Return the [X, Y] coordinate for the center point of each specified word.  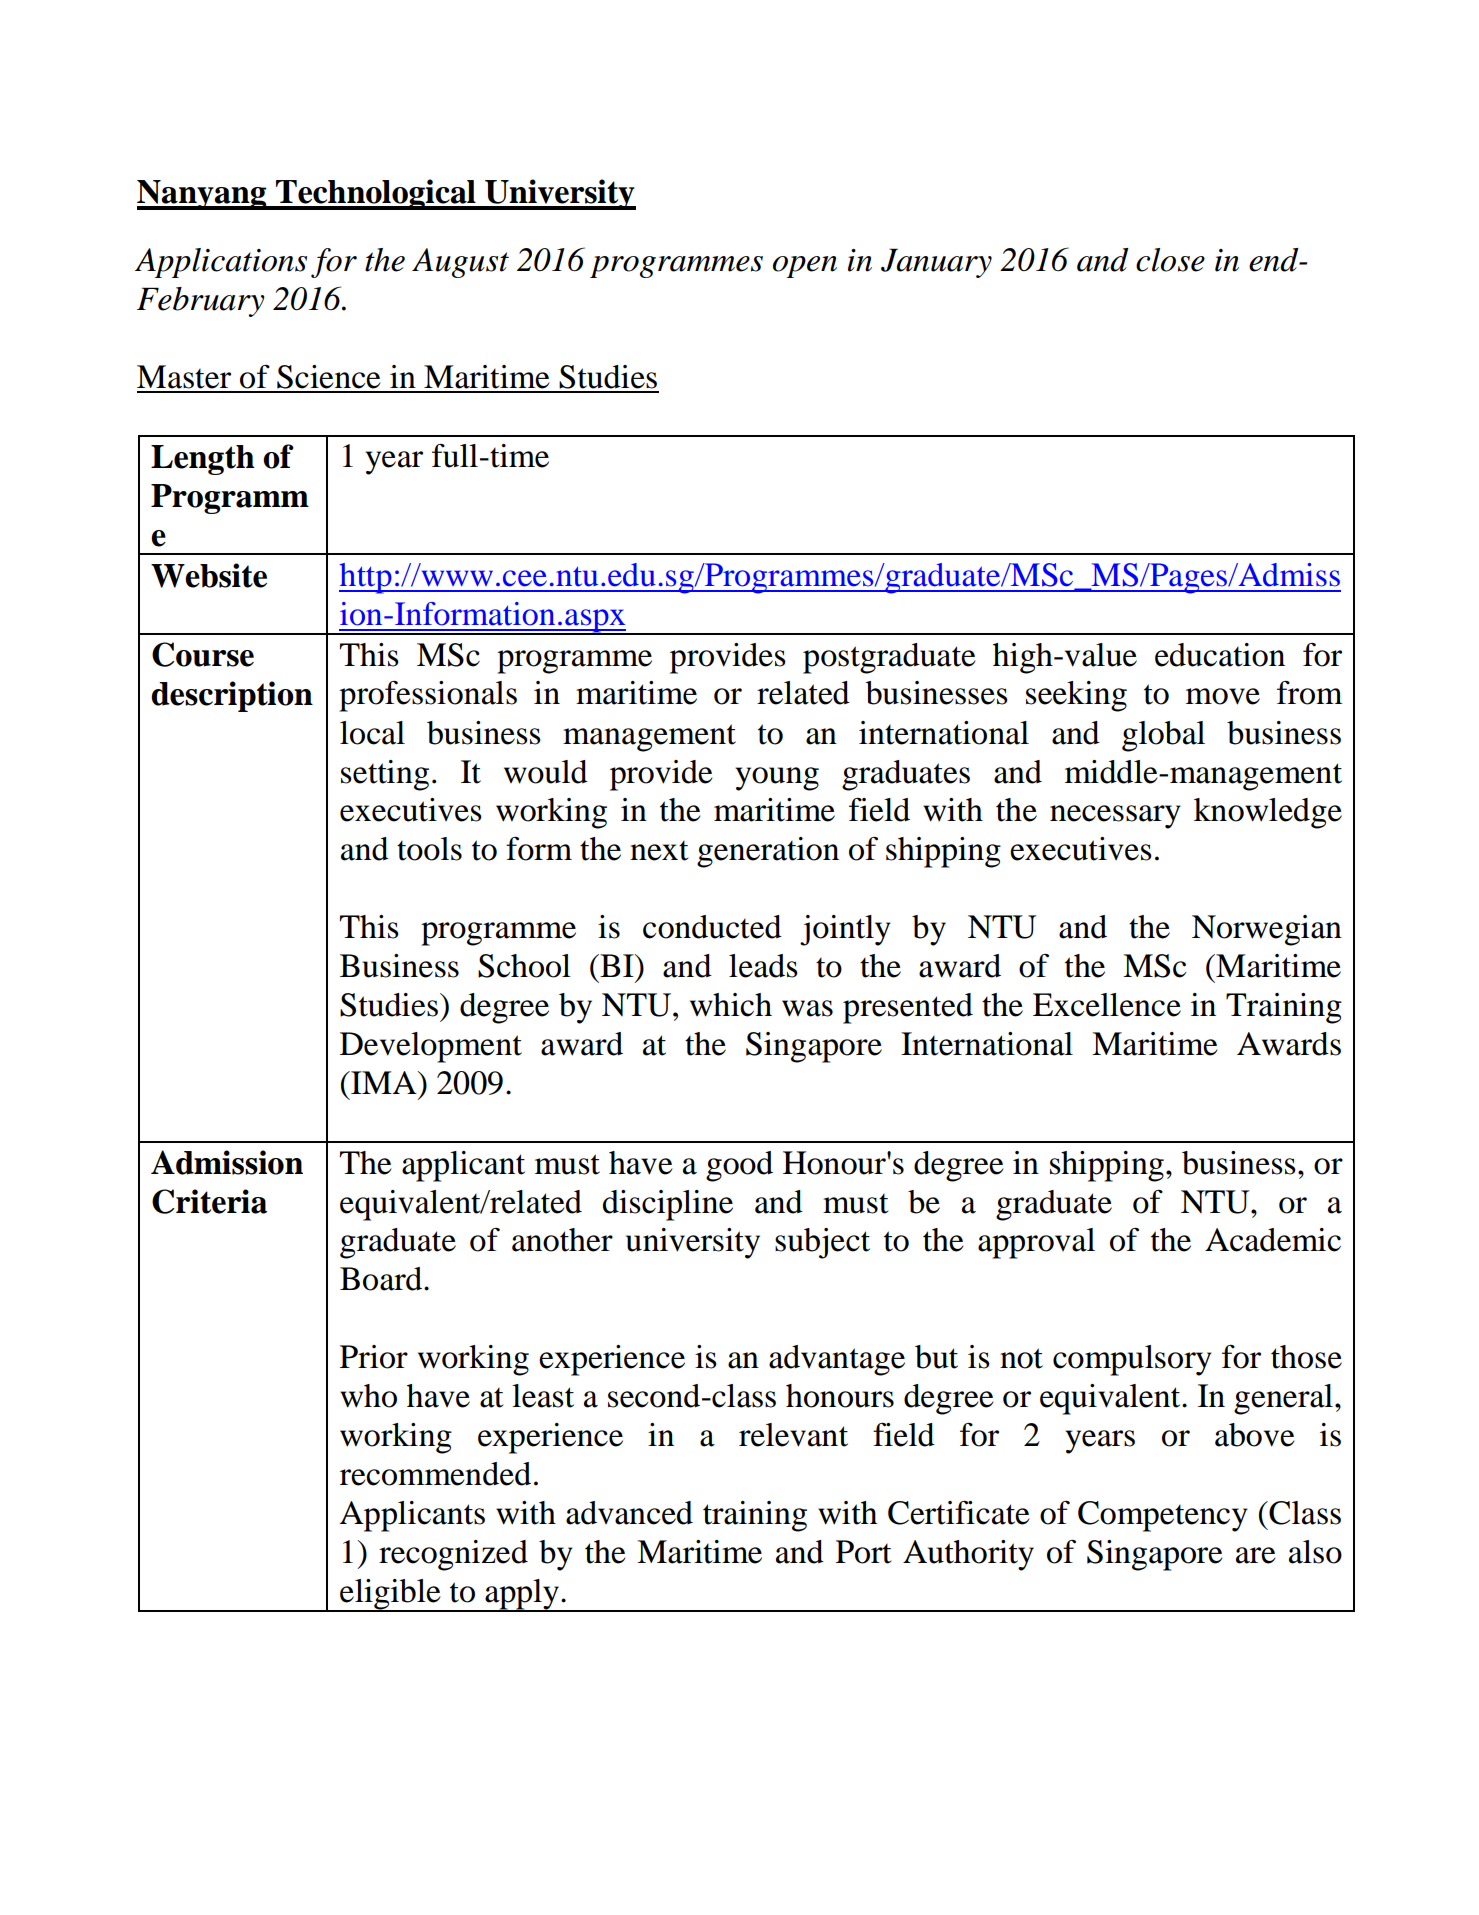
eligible [390, 1595]
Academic [1273, 1240]
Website [209, 575]
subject [822, 1243]
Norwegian [1267, 930]
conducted [712, 927]
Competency [1163, 1516]
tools [429, 849]
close [1170, 260]
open [805, 267]
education [1220, 655]
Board [382, 1279]
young [777, 779]
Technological [376, 194]
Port [864, 1552]
